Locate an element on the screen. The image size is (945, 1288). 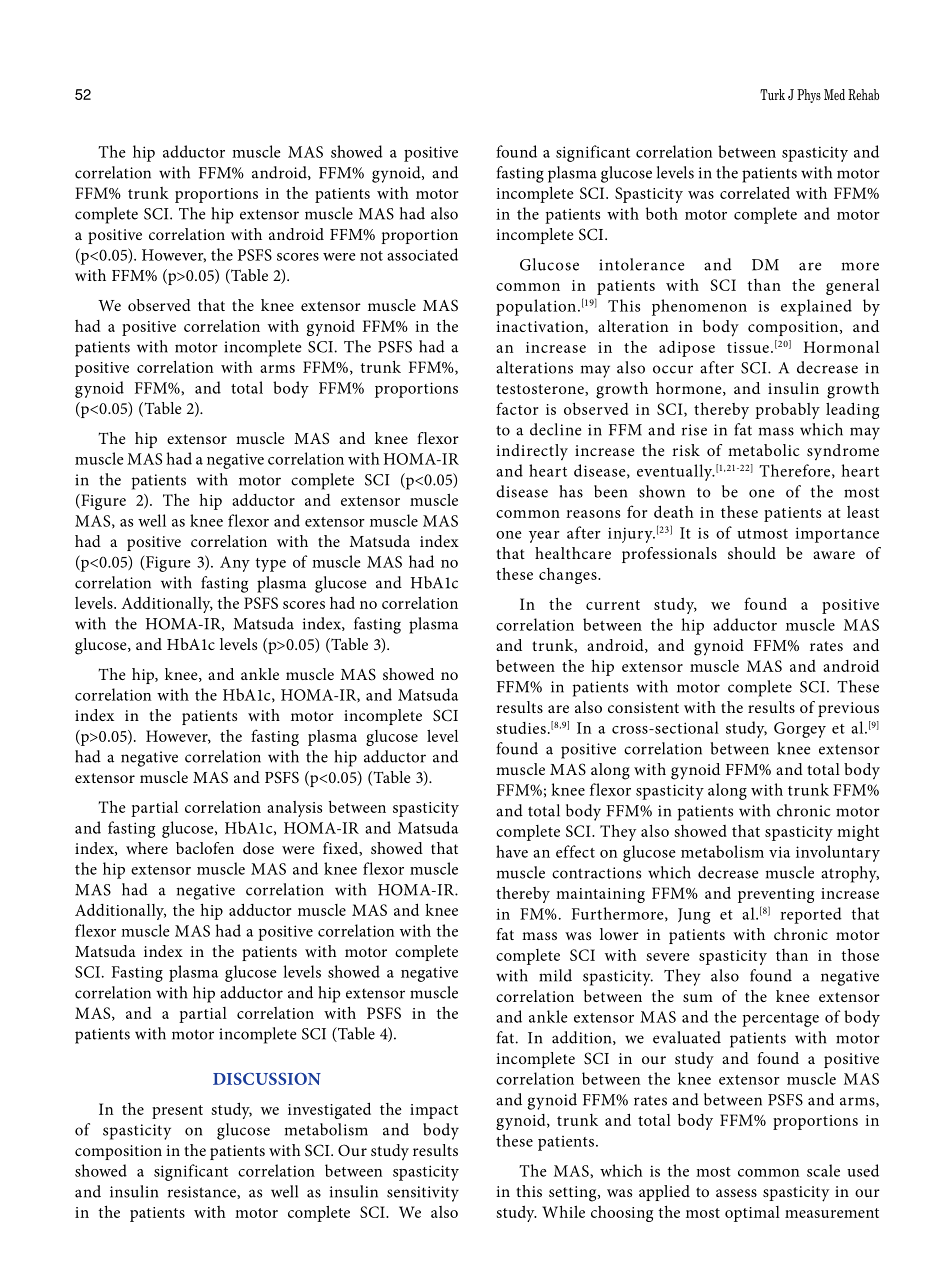
previous is located at coordinates (848, 709).
